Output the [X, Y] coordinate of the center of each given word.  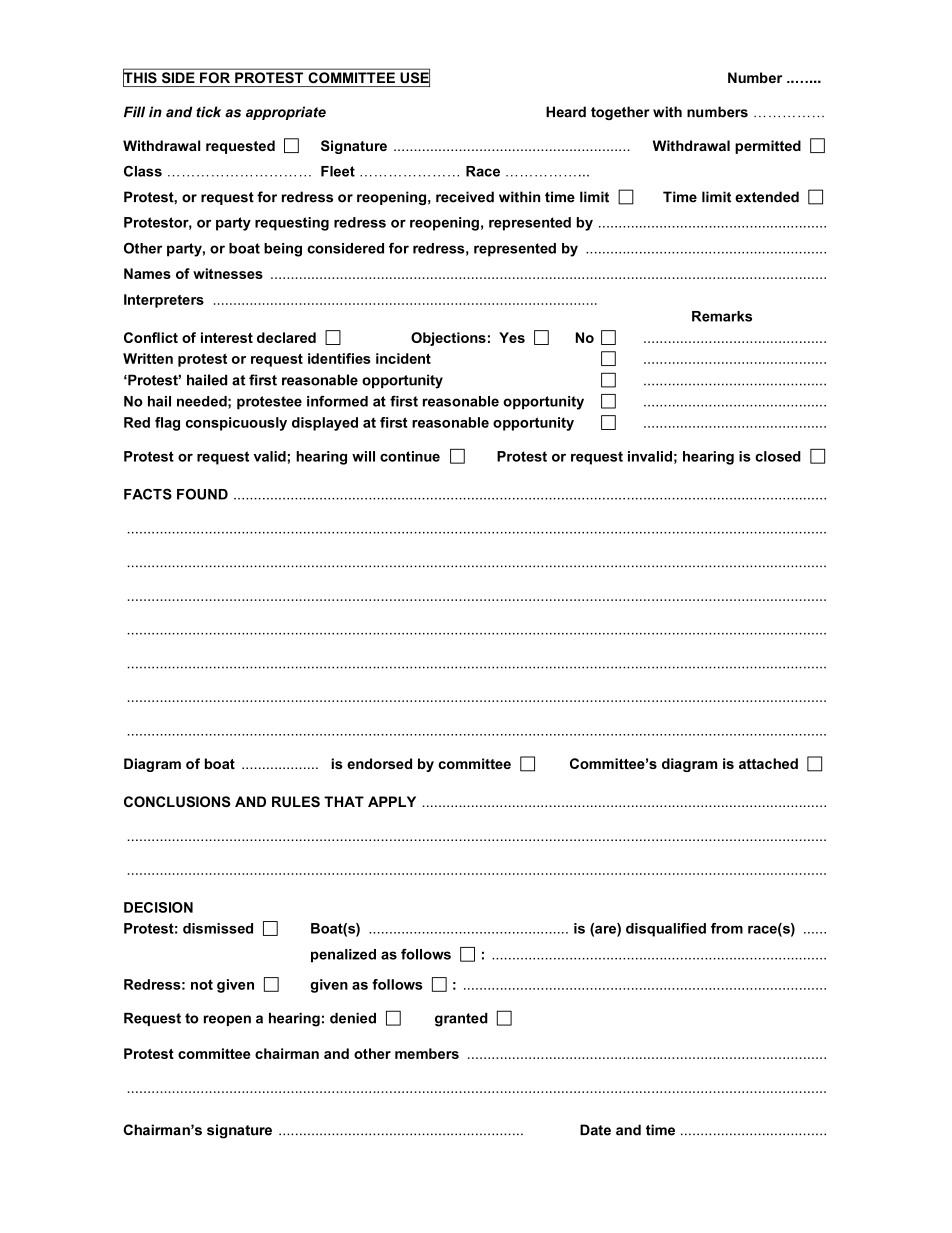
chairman [287, 1053]
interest [227, 337]
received [465, 197]
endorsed [379, 763]
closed [778, 456]
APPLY [392, 801]
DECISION [158, 907]
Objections [448, 339]
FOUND [202, 494]
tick [208, 112]
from [727, 928]
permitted [768, 147]
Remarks [722, 316]
